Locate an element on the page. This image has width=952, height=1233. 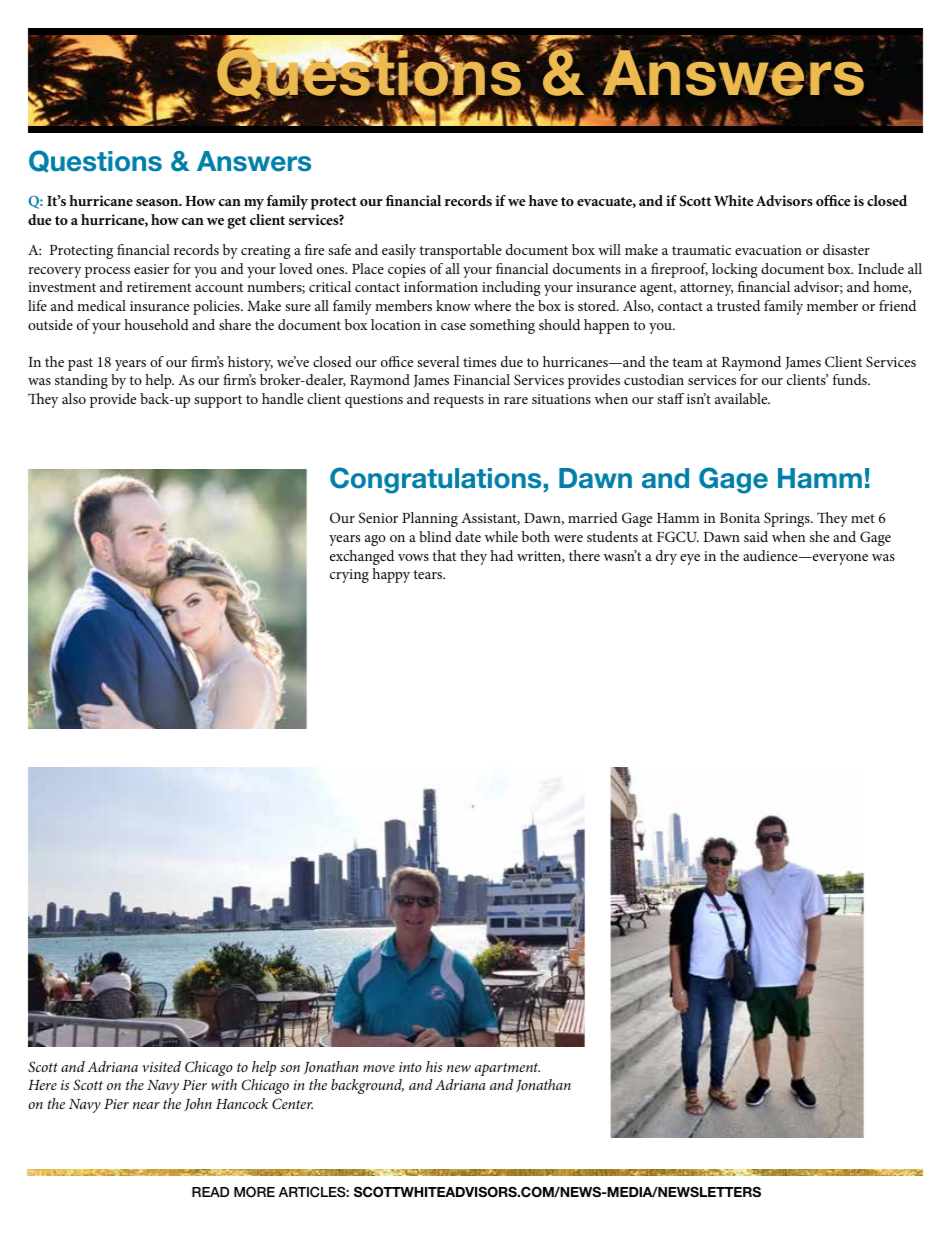
easier is located at coordinates (151, 269).
